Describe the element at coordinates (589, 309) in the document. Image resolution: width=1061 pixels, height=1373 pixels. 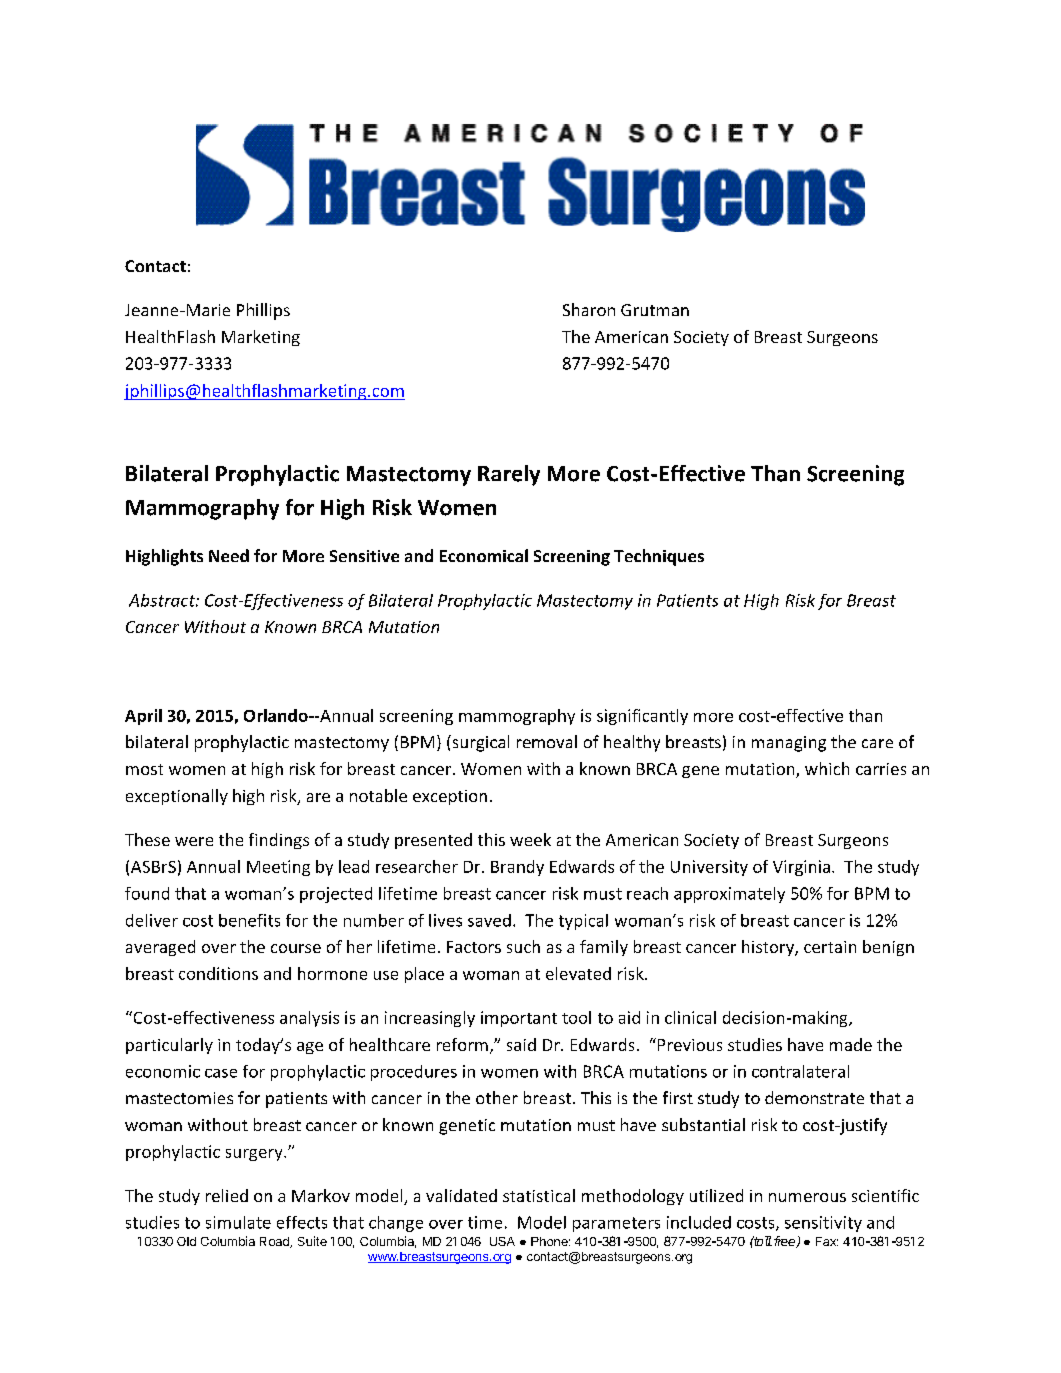
I see `Sharon` at that location.
